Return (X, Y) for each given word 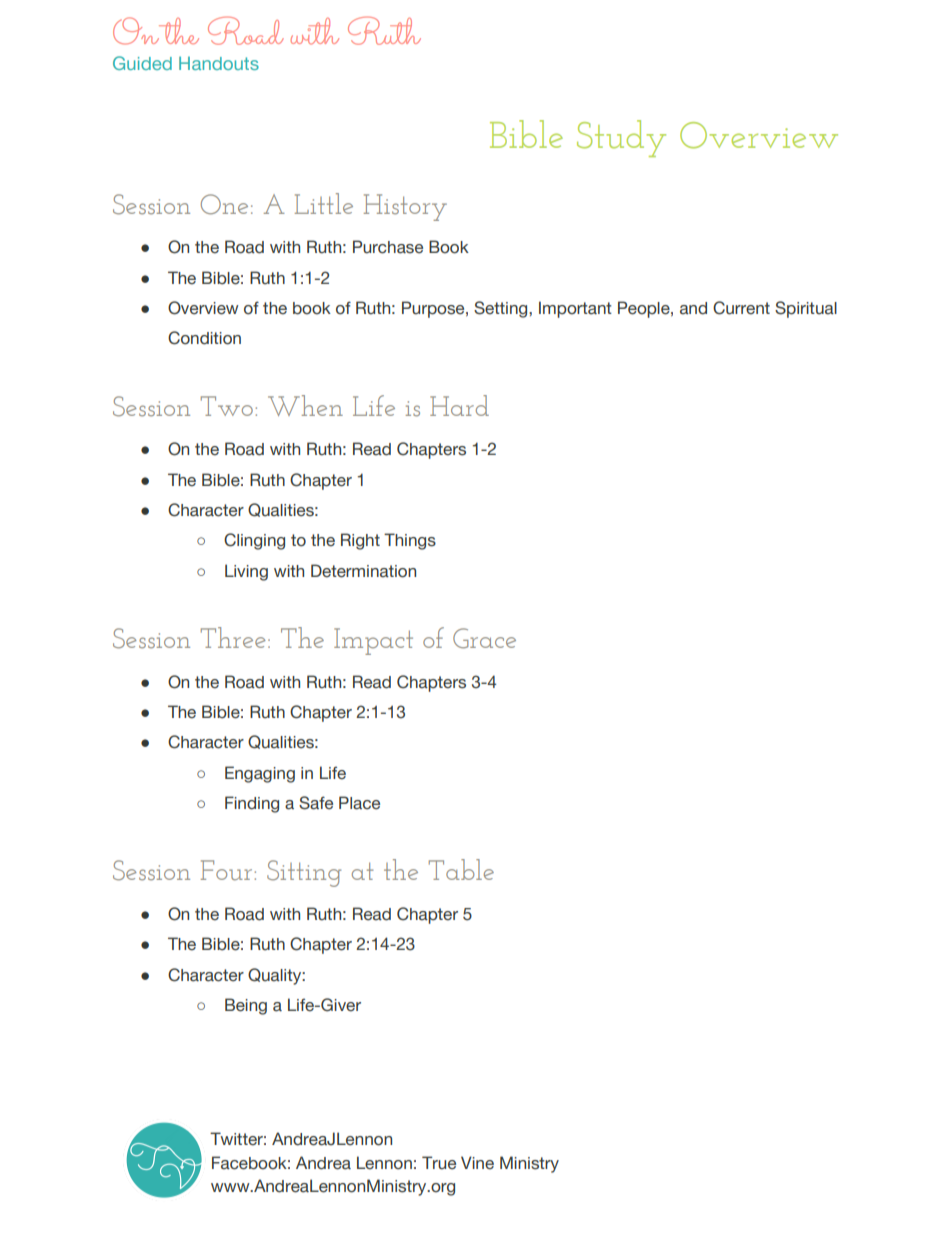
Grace (484, 638)
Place (359, 803)
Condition (204, 338)
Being (246, 1006)
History (405, 207)
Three (233, 637)
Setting (502, 309)
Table (461, 869)
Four (226, 870)
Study (621, 138)
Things (410, 541)
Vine (477, 1163)
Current (741, 308)
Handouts (219, 63)
